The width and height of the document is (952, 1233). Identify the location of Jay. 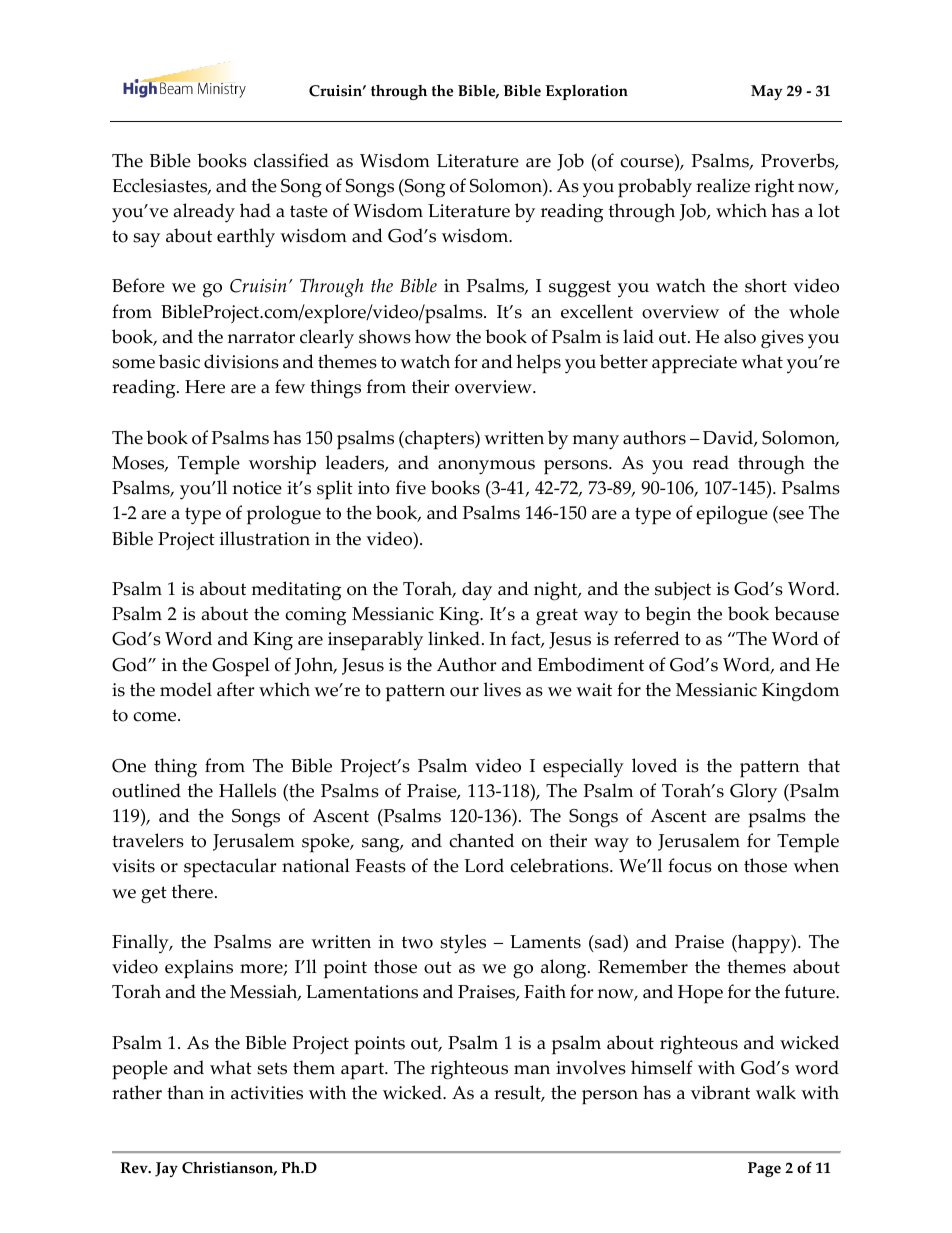
(166, 1169).
